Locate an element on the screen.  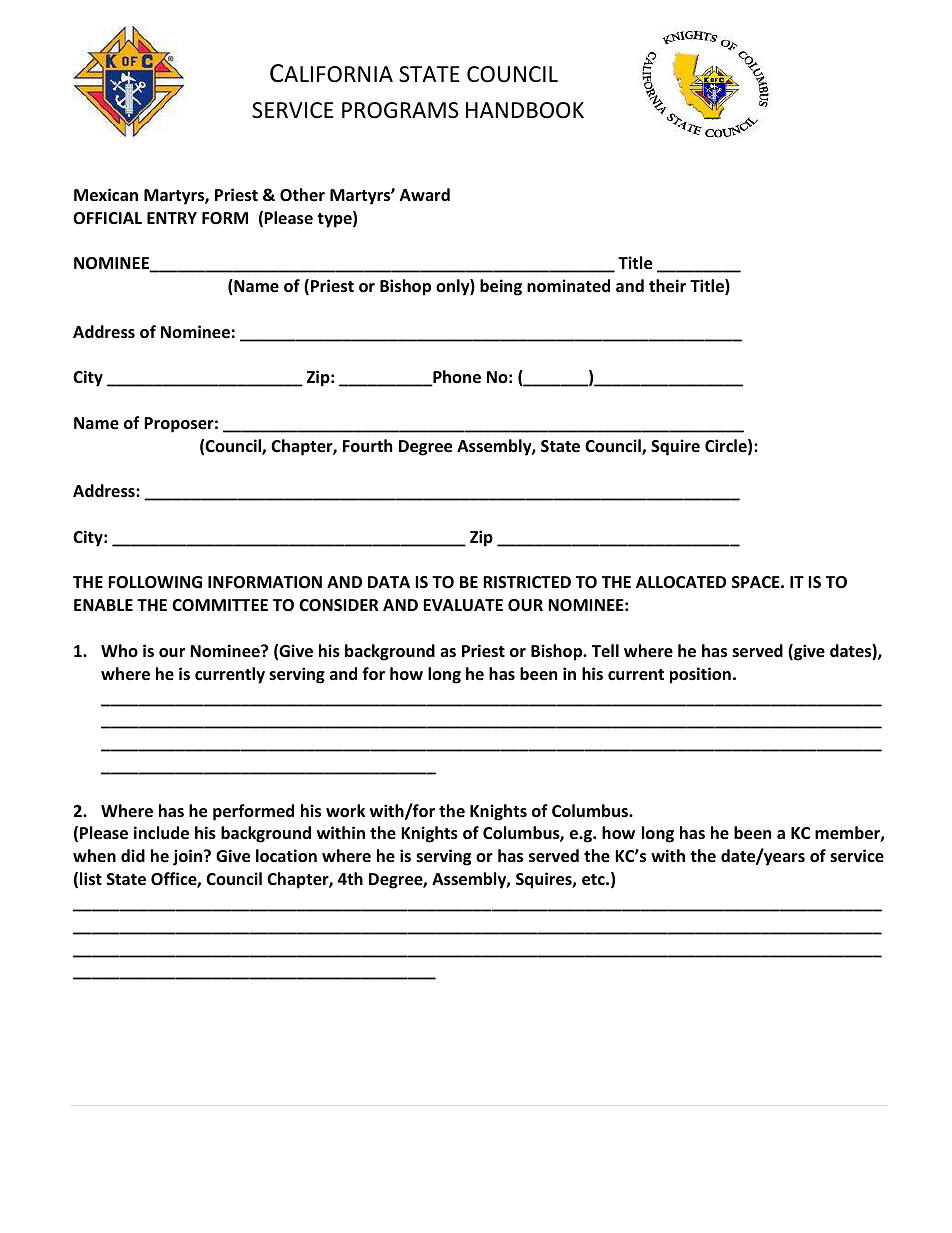
HANDBOOK is located at coordinates (525, 110).
